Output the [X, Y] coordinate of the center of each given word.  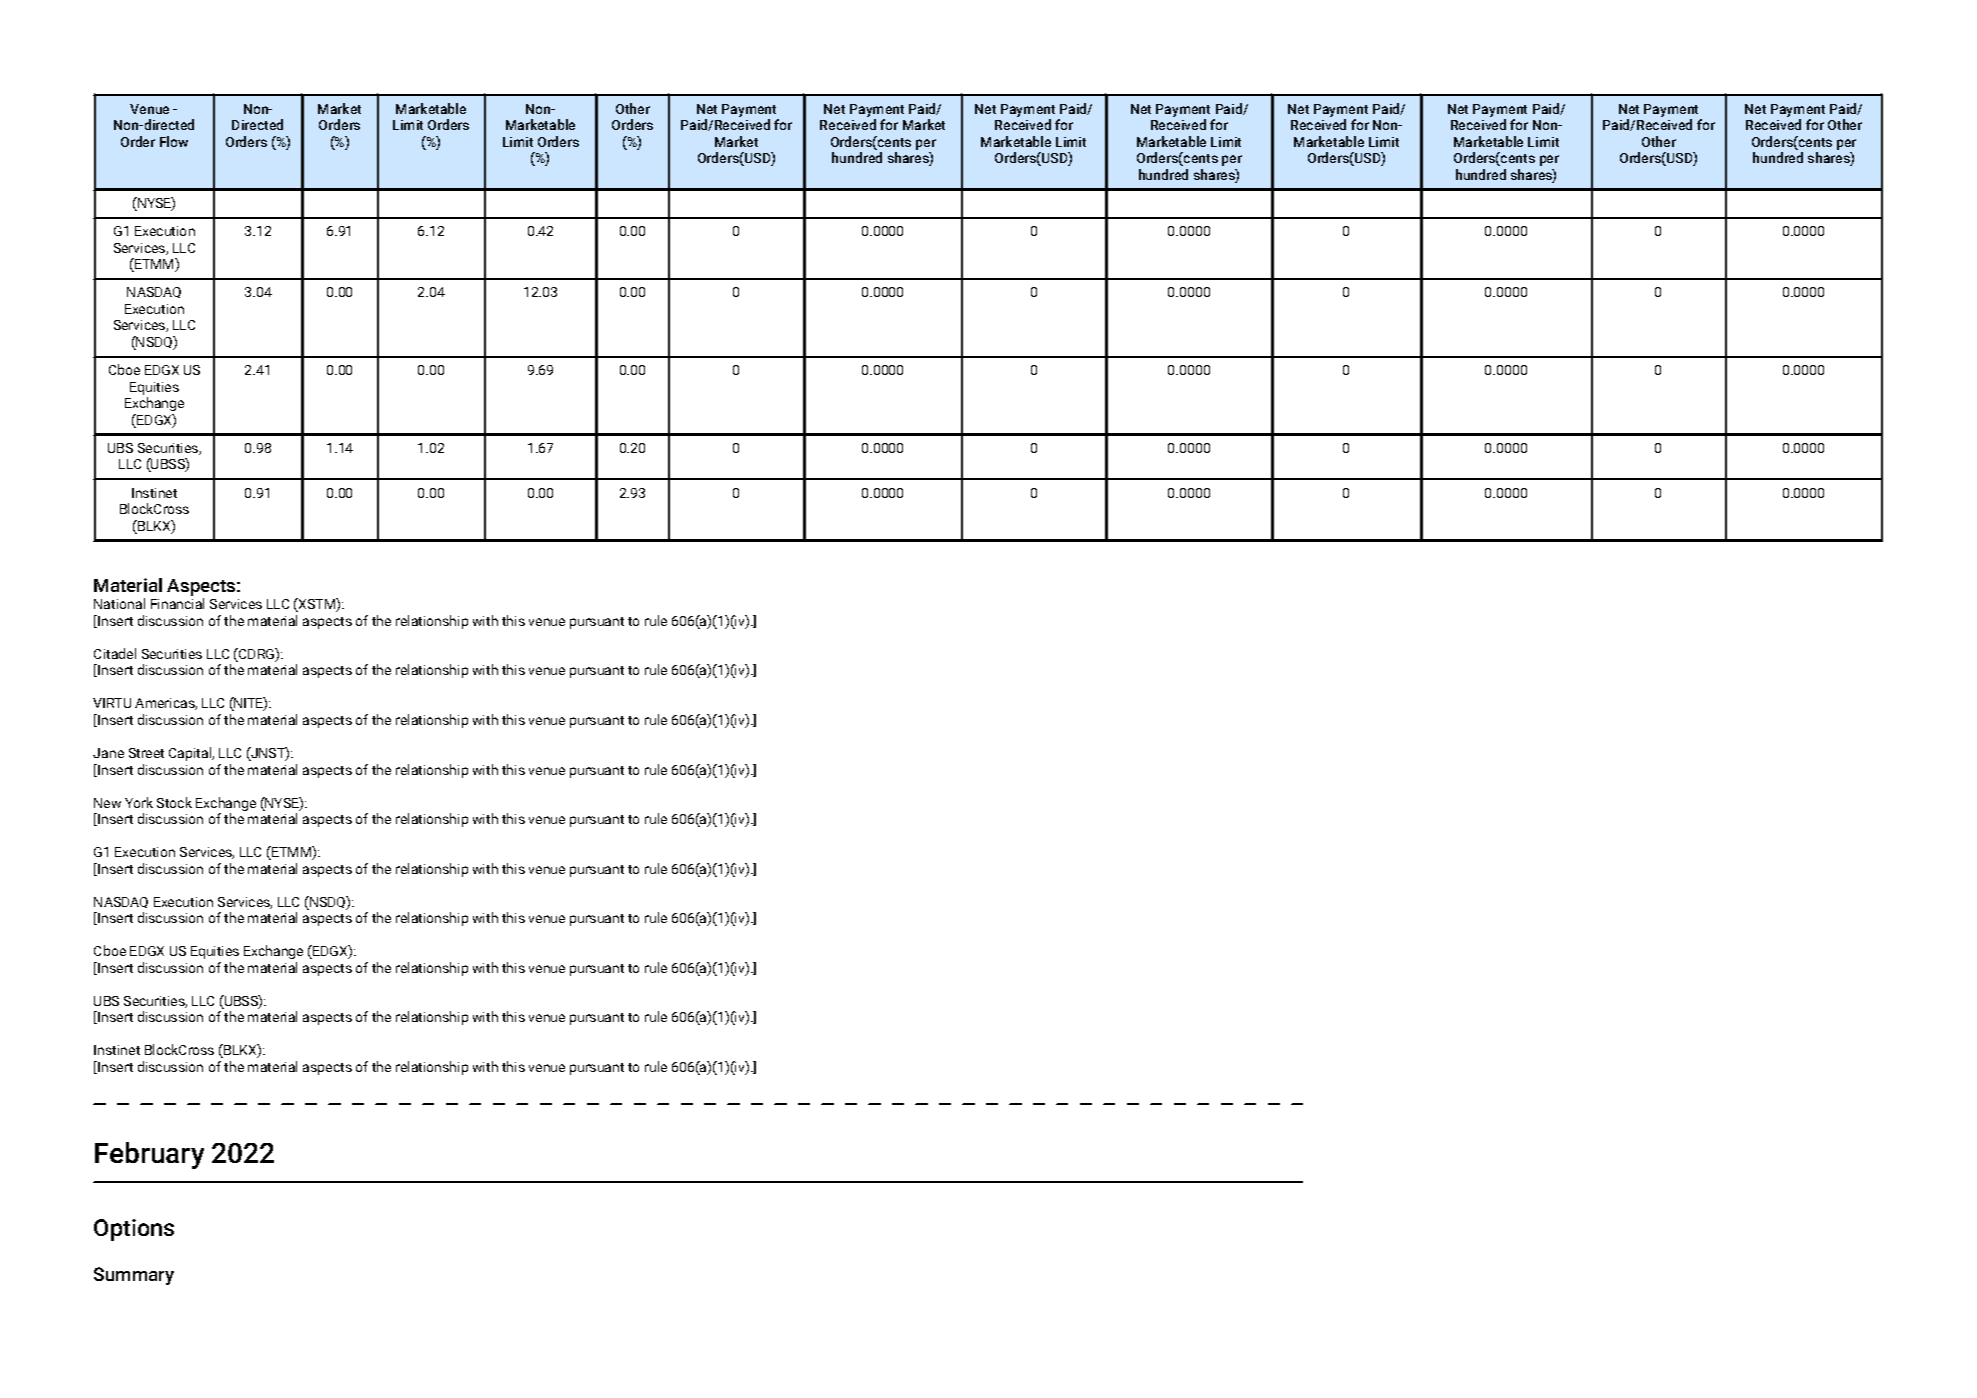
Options [134, 1230]
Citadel [115, 653]
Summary [134, 1276]
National [119, 603]
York [139, 802]
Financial [177, 603]
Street [146, 753]
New [107, 803]
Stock [174, 802]
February [149, 1155]
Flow [174, 141]
